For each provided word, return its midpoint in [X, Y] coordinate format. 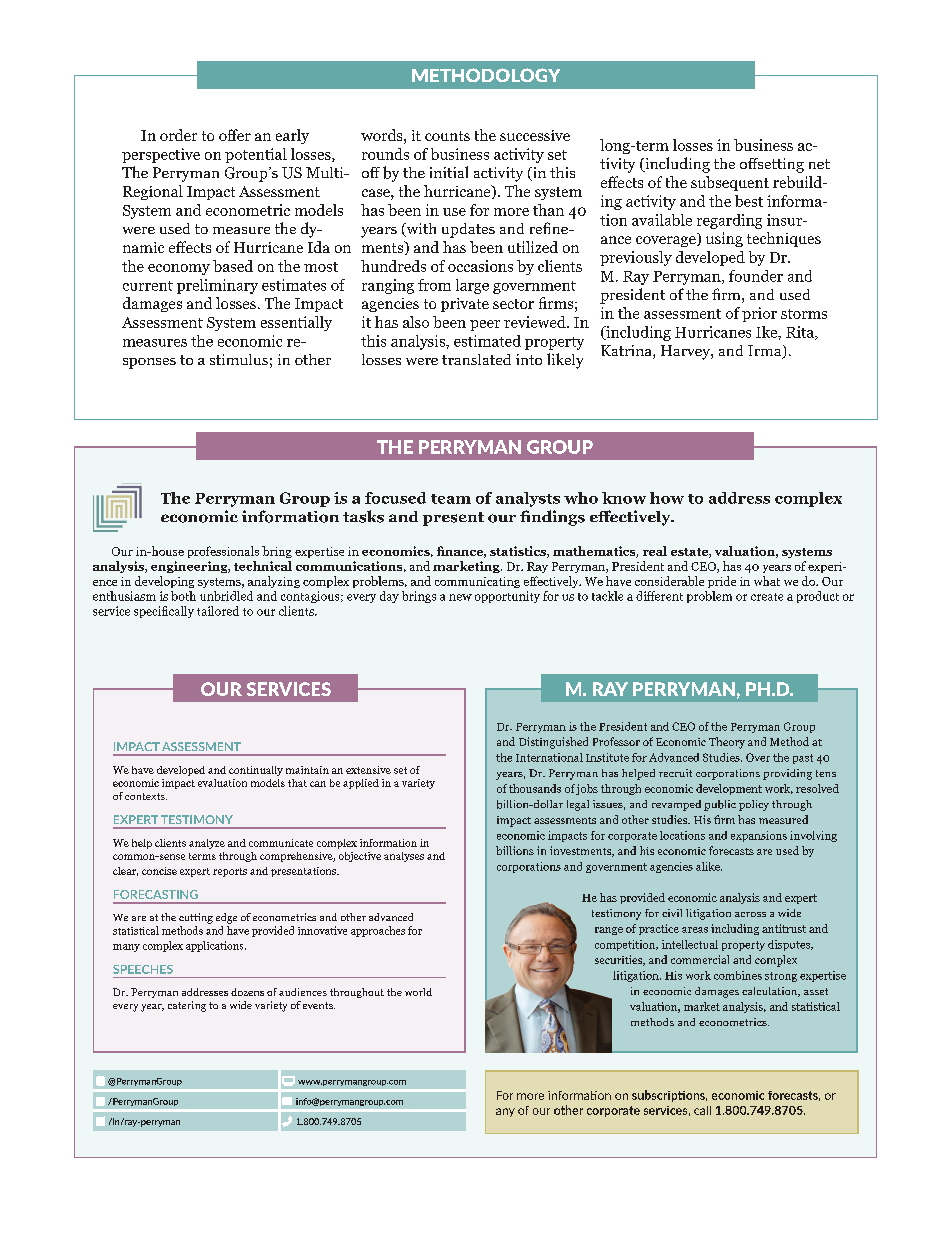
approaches [378, 931]
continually [256, 771]
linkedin [100, 1121]
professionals [223, 552]
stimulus [239, 359]
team [451, 499]
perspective [161, 155]
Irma [766, 352]
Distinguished [553, 743]
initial [449, 172]
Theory [727, 743]
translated [476, 359]
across [750, 914]
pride [722, 582]
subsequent [730, 183]
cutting [196, 918]
